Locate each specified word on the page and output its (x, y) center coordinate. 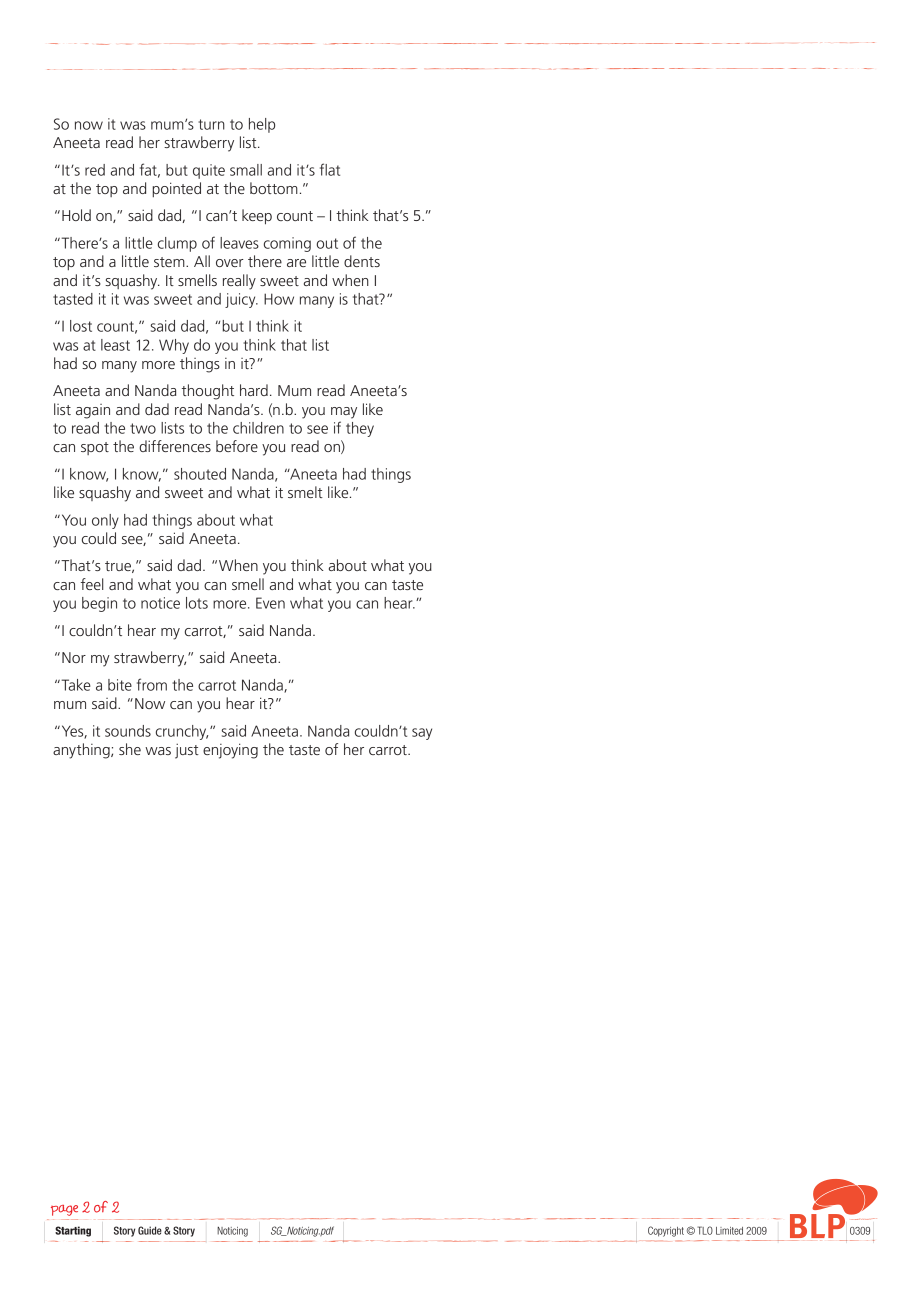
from (152, 684)
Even (270, 603)
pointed (176, 189)
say (422, 734)
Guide (150, 1230)
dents (362, 261)
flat (330, 169)
